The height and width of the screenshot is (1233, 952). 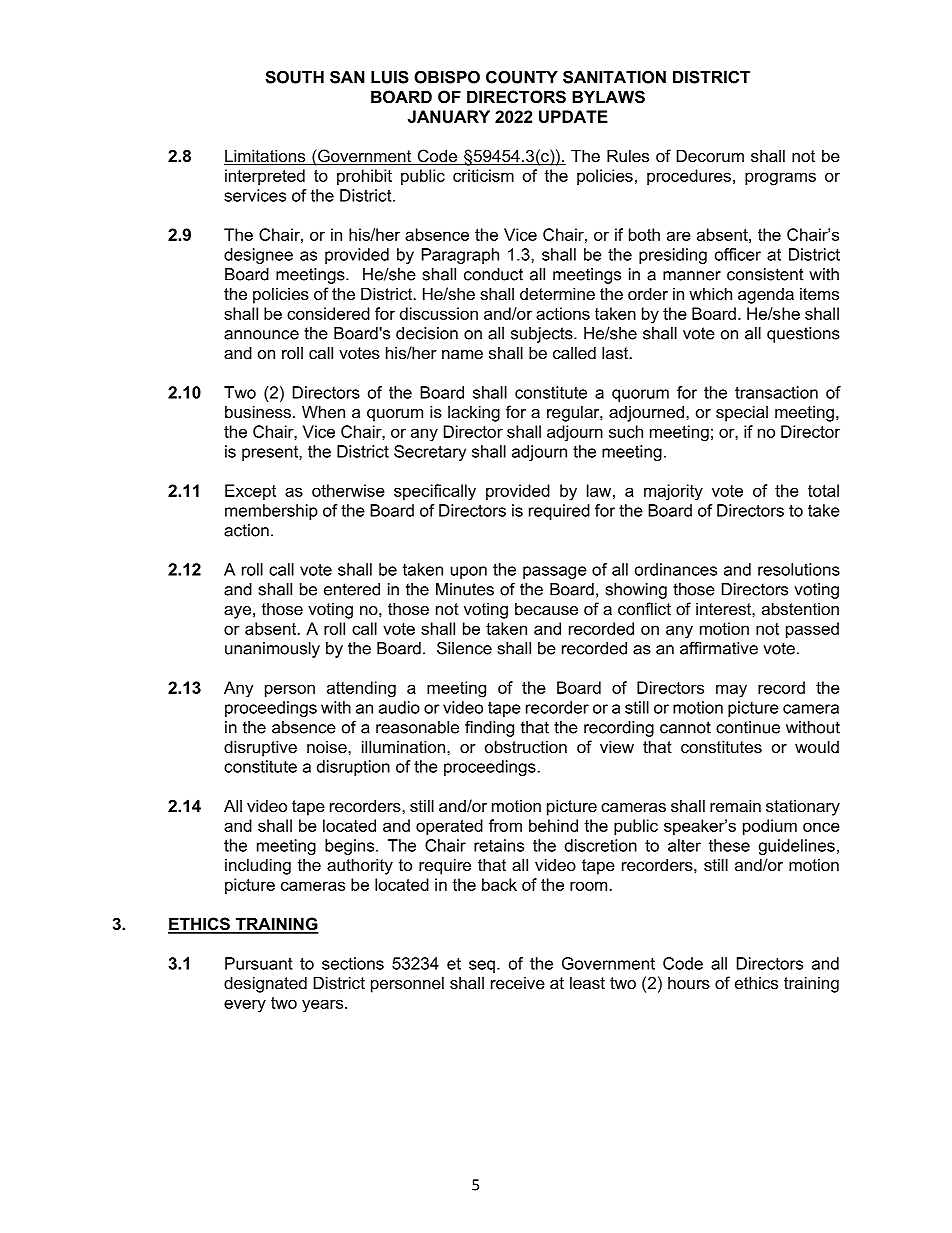 What do you see at coordinates (555, 572) in the screenshot?
I see `passage` at bounding box center [555, 572].
